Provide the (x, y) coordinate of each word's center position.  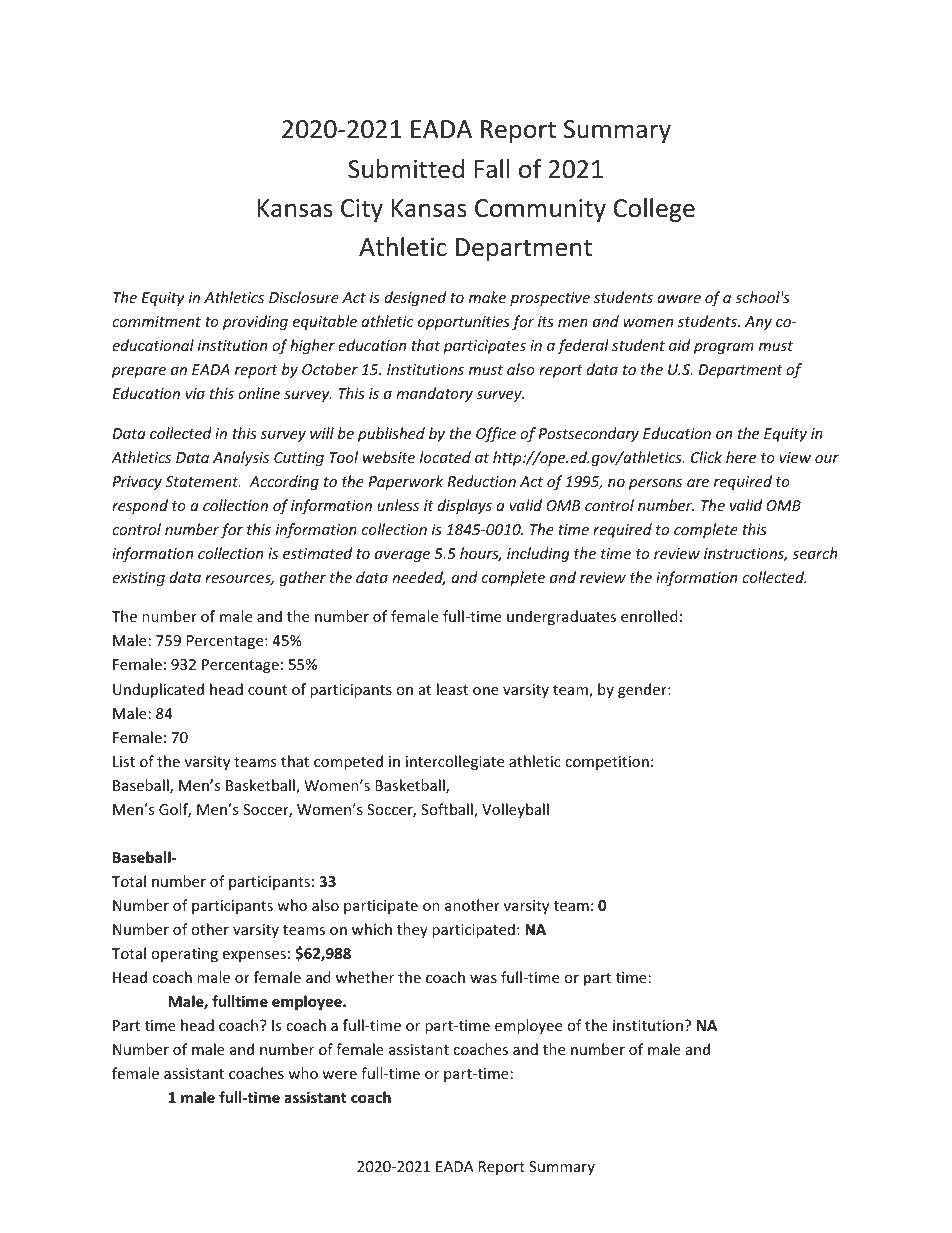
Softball (448, 810)
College (654, 210)
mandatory (434, 394)
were (339, 1075)
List (124, 761)
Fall (492, 169)
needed (419, 578)
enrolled (649, 616)
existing (138, 579)
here (741, 457)
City (362, 210)
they (412, 930)
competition (607, 763)
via (195, 393)
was (483, 979)
